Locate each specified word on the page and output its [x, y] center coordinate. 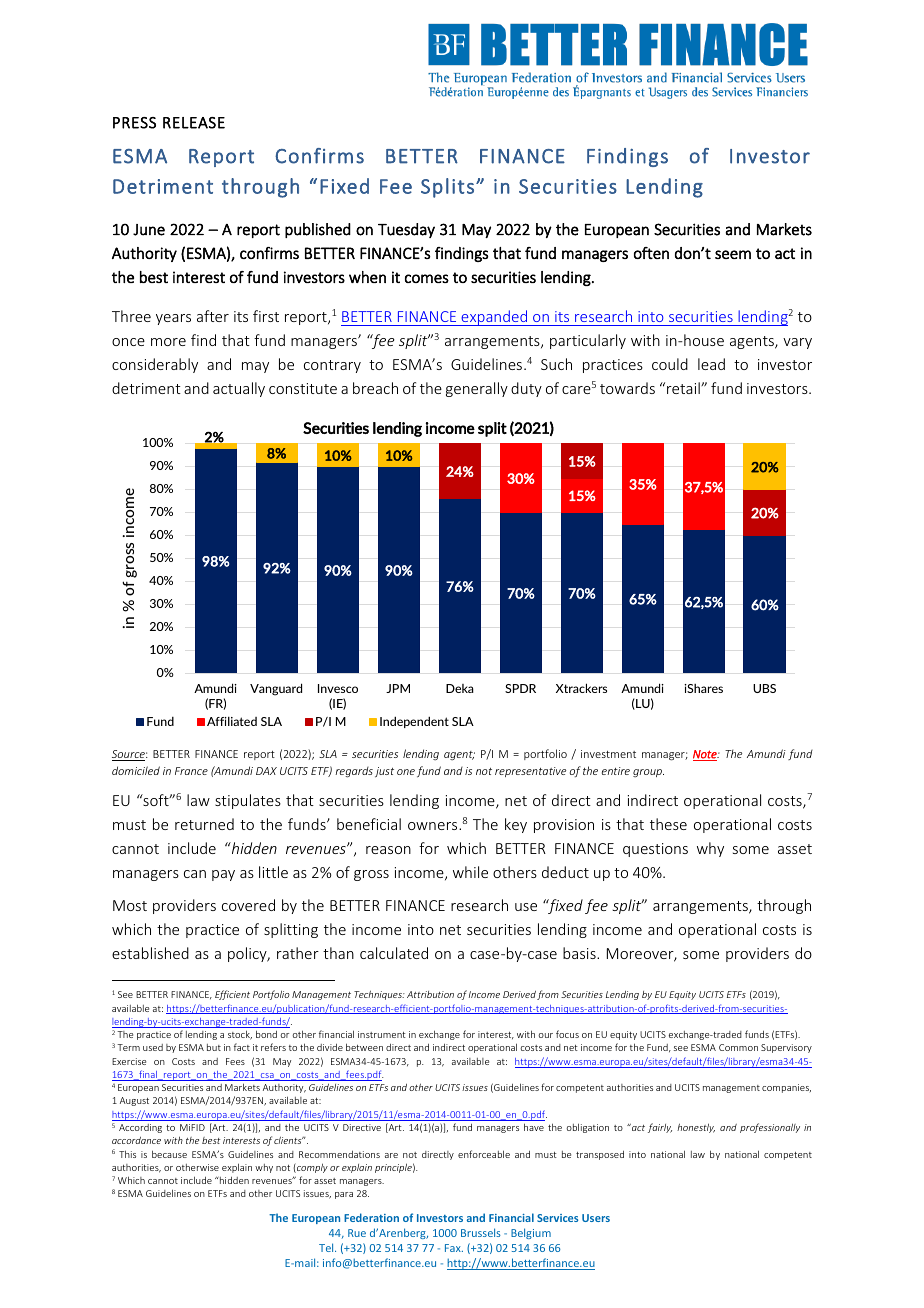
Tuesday [406, 230]
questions [655, 850]
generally [477, 389]
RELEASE [194, 123]
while [470, 872]
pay [223, 875]
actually [239, 389]
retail [684, 388]
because [169, 1154]
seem [733, 254]
